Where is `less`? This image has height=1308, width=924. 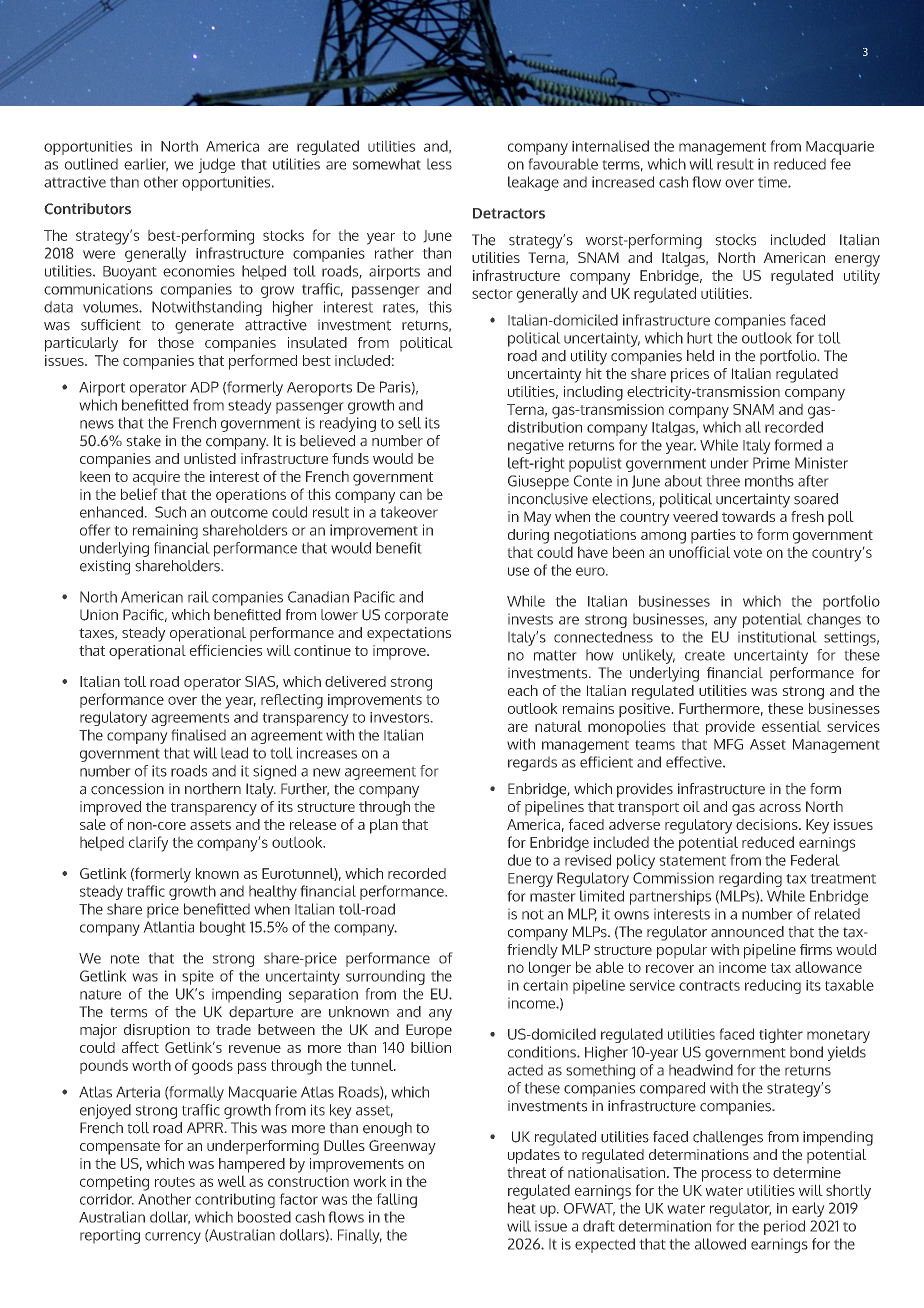 less is located at coordinates (439, 164).
